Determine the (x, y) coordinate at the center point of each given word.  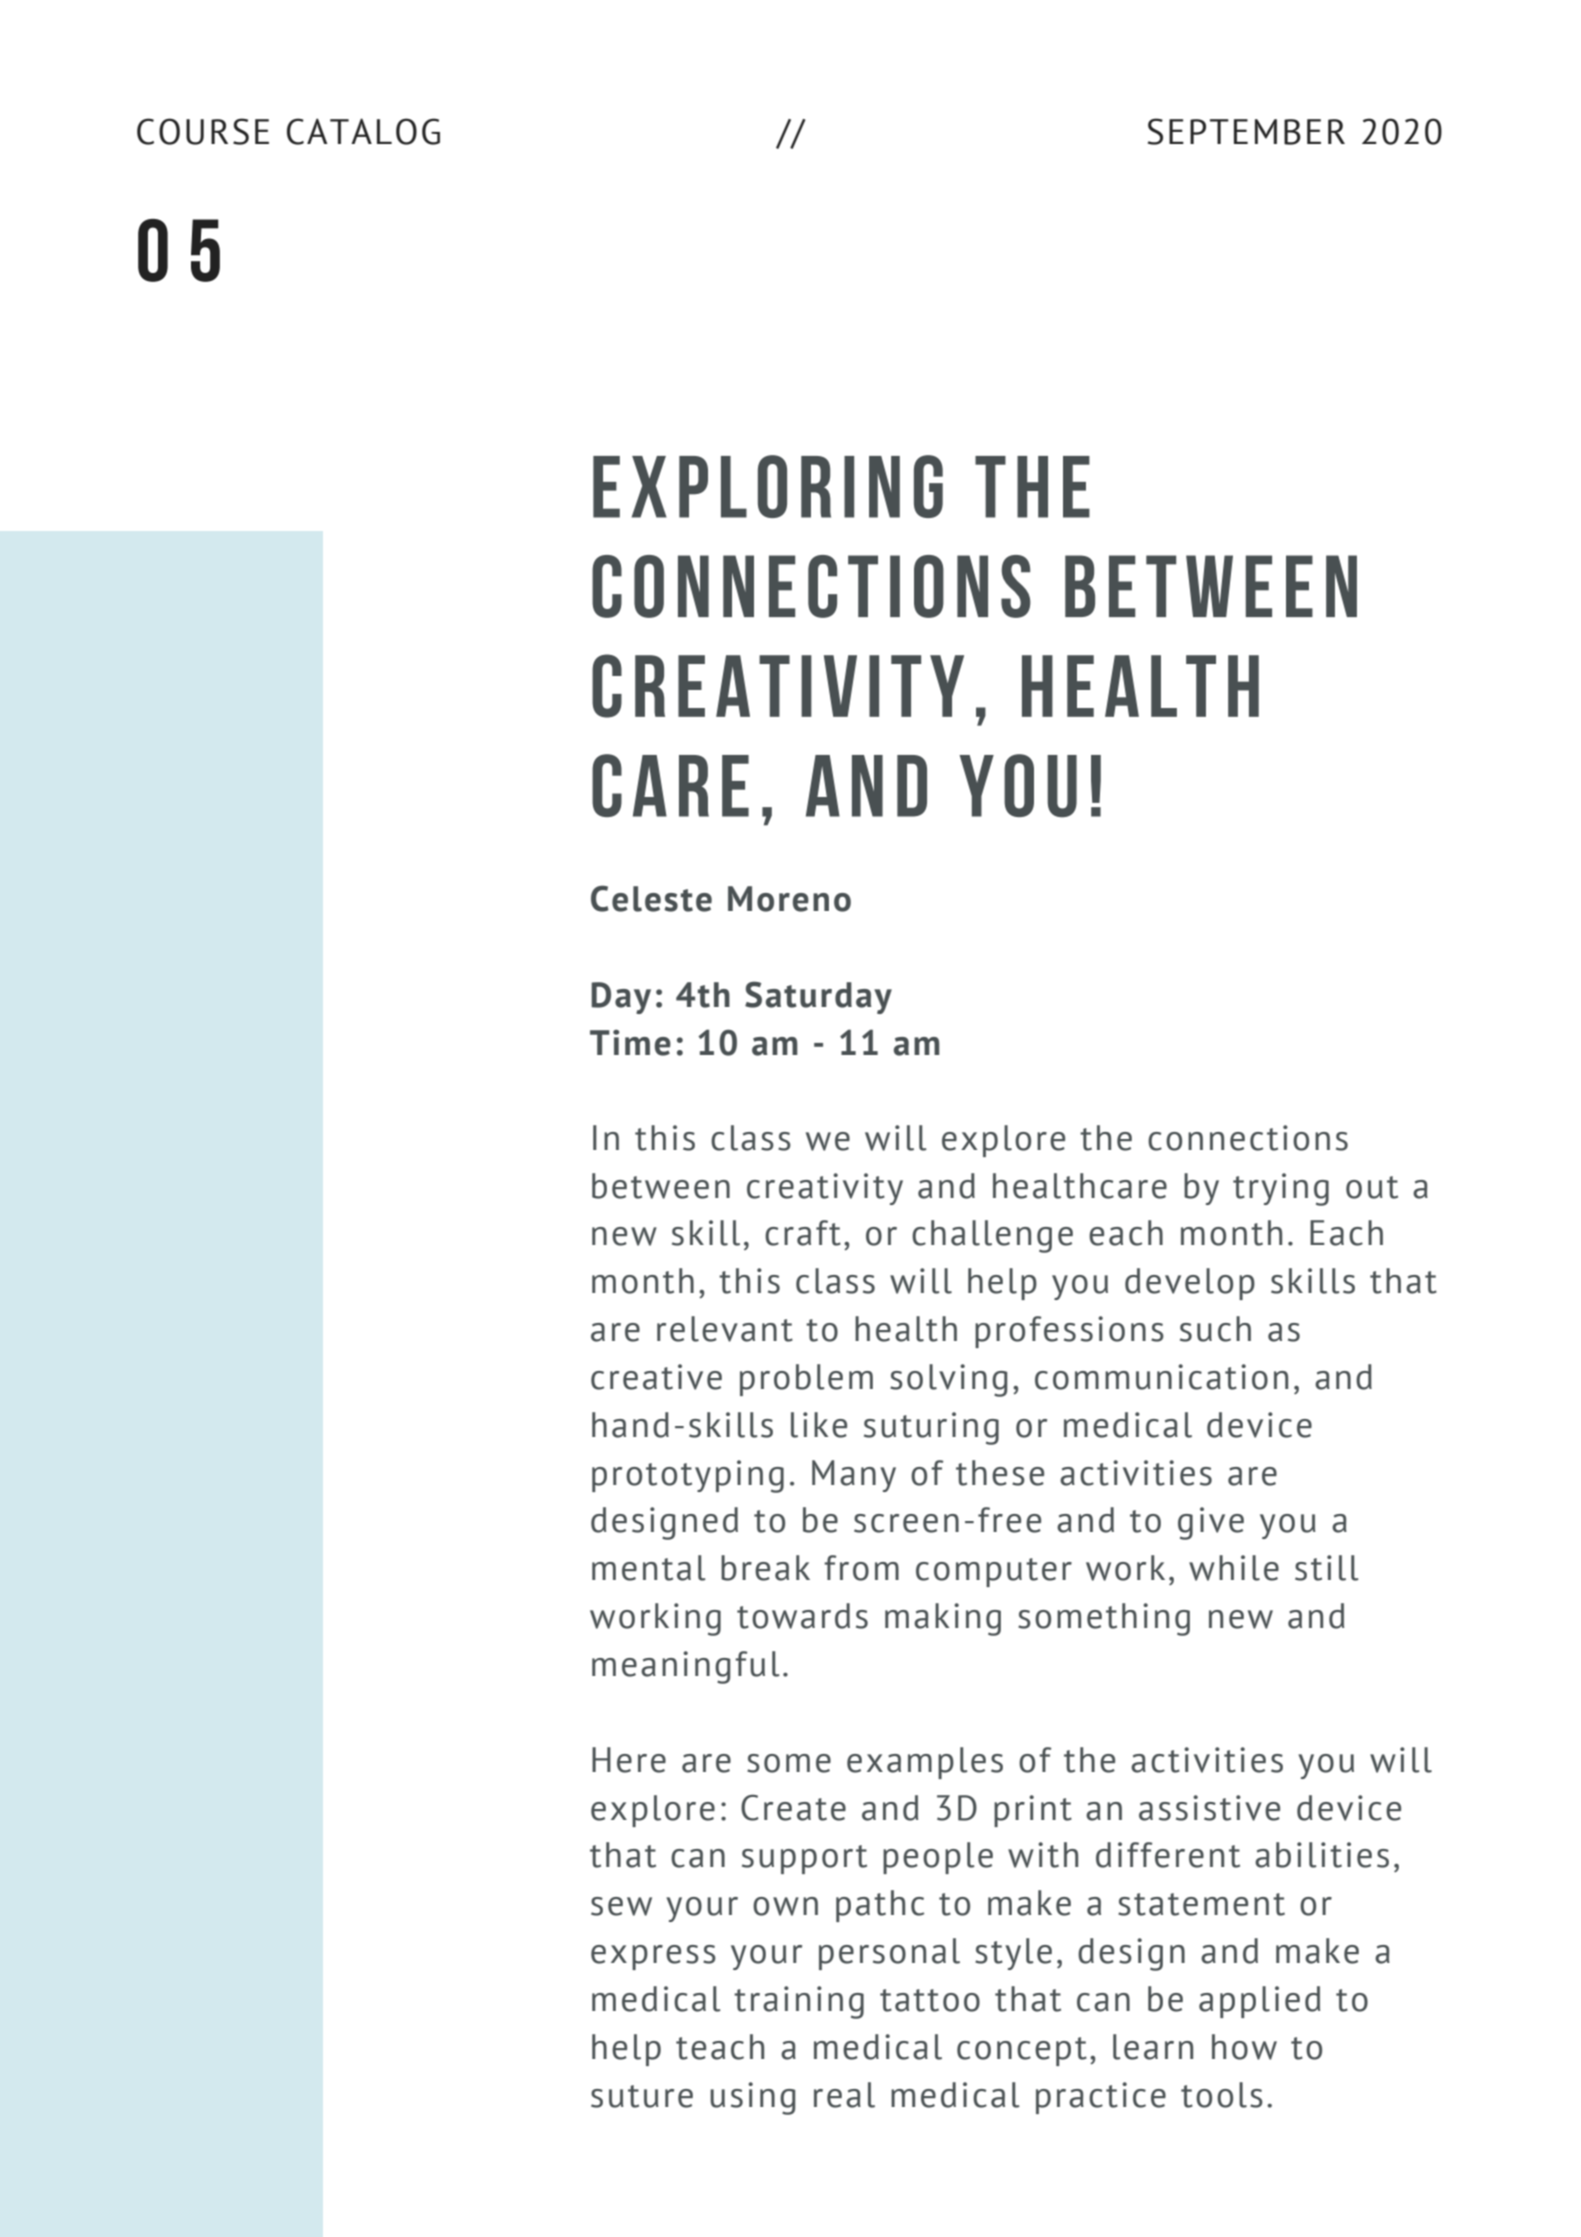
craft (803, 1233)
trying (1281, 1189)
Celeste (651, 898)
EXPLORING (768, 486)
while (1234, 1568)
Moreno (789, 899)
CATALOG (363, 131)
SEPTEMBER (1246, 131)
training (799, 2002)
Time (630, 1043)
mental (649, 1568)
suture (642, 2096)
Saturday (818, 997)
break (765, 1568)
